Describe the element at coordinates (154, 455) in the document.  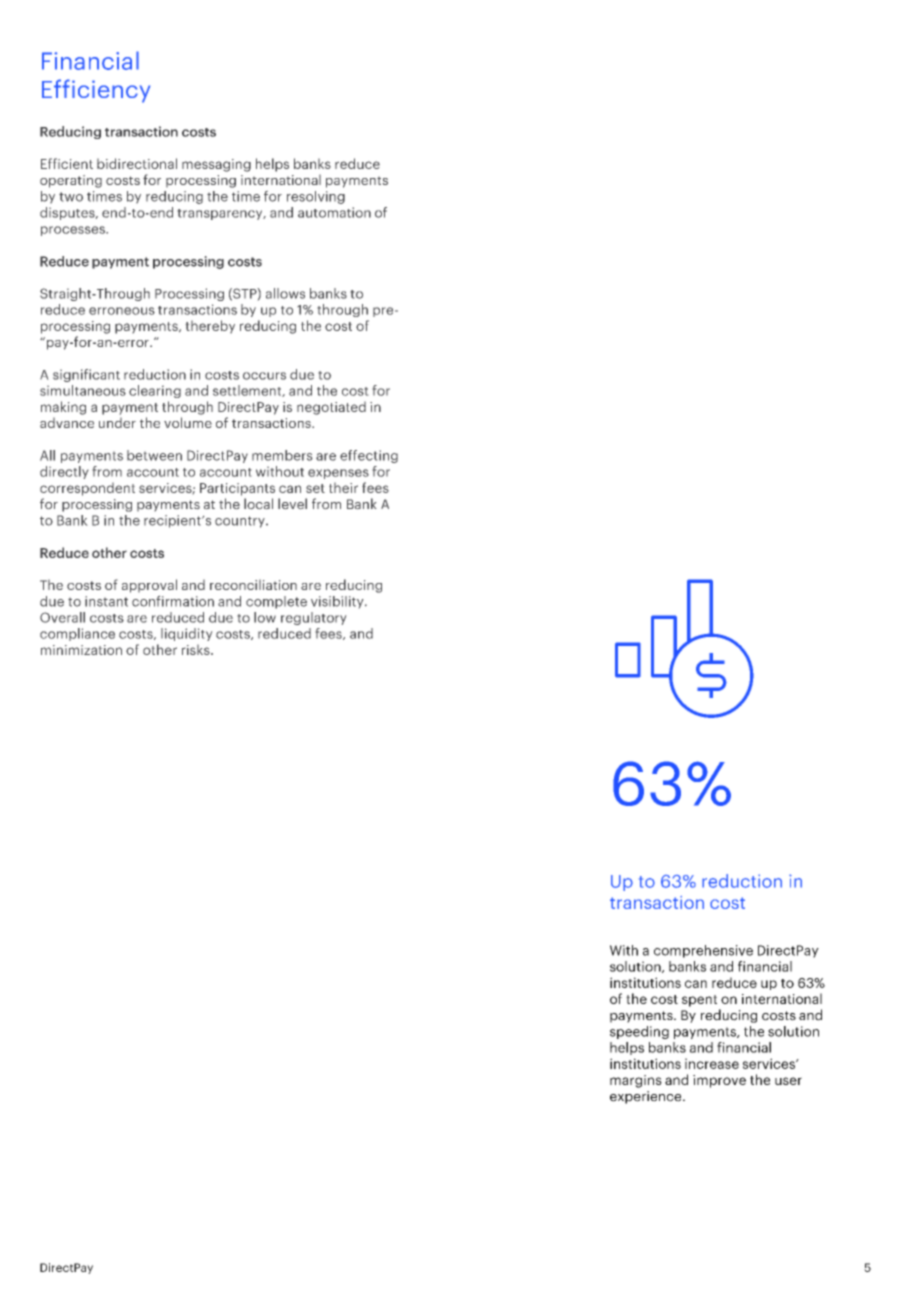
I see `between` at that location.
